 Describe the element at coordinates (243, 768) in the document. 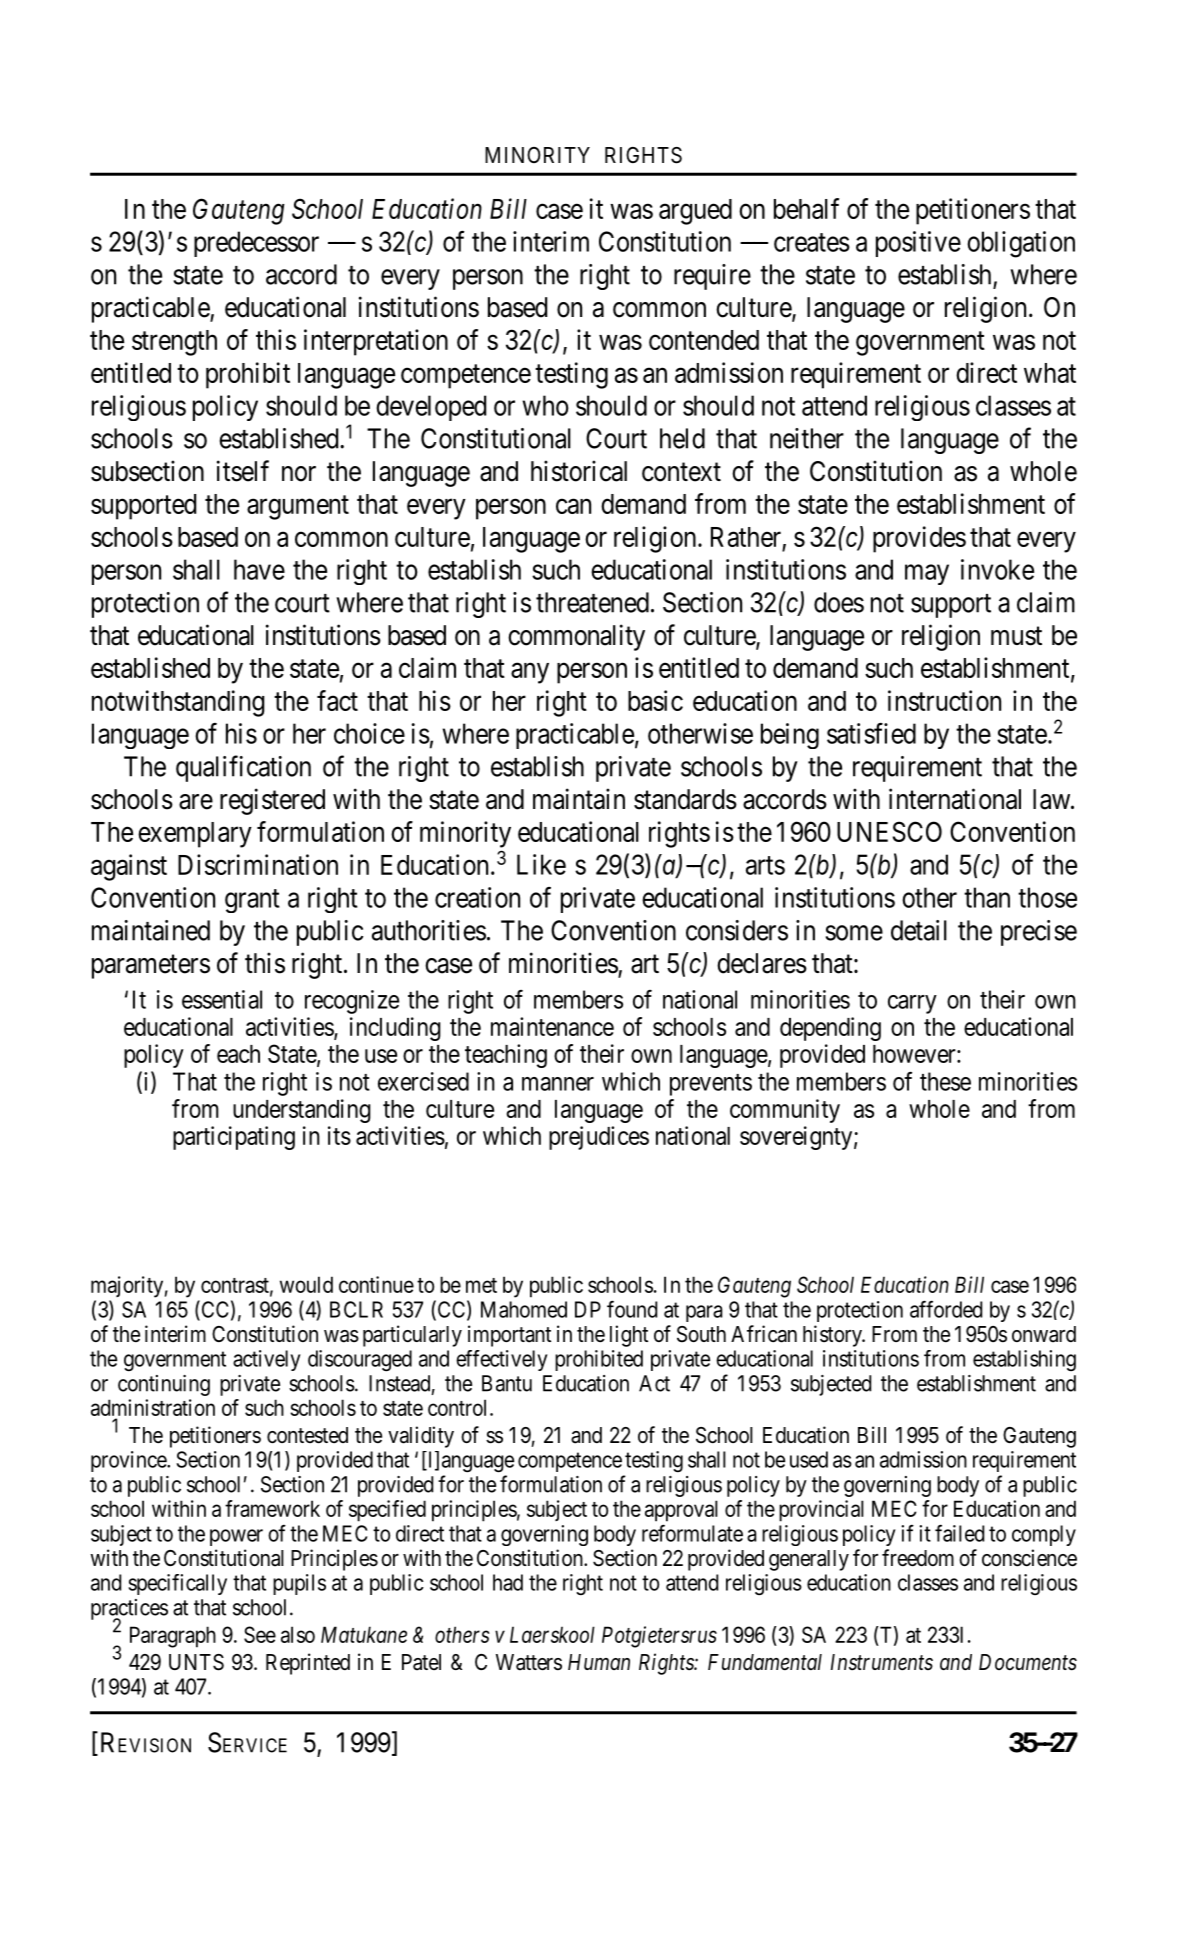

I see `qualification` at that location.
